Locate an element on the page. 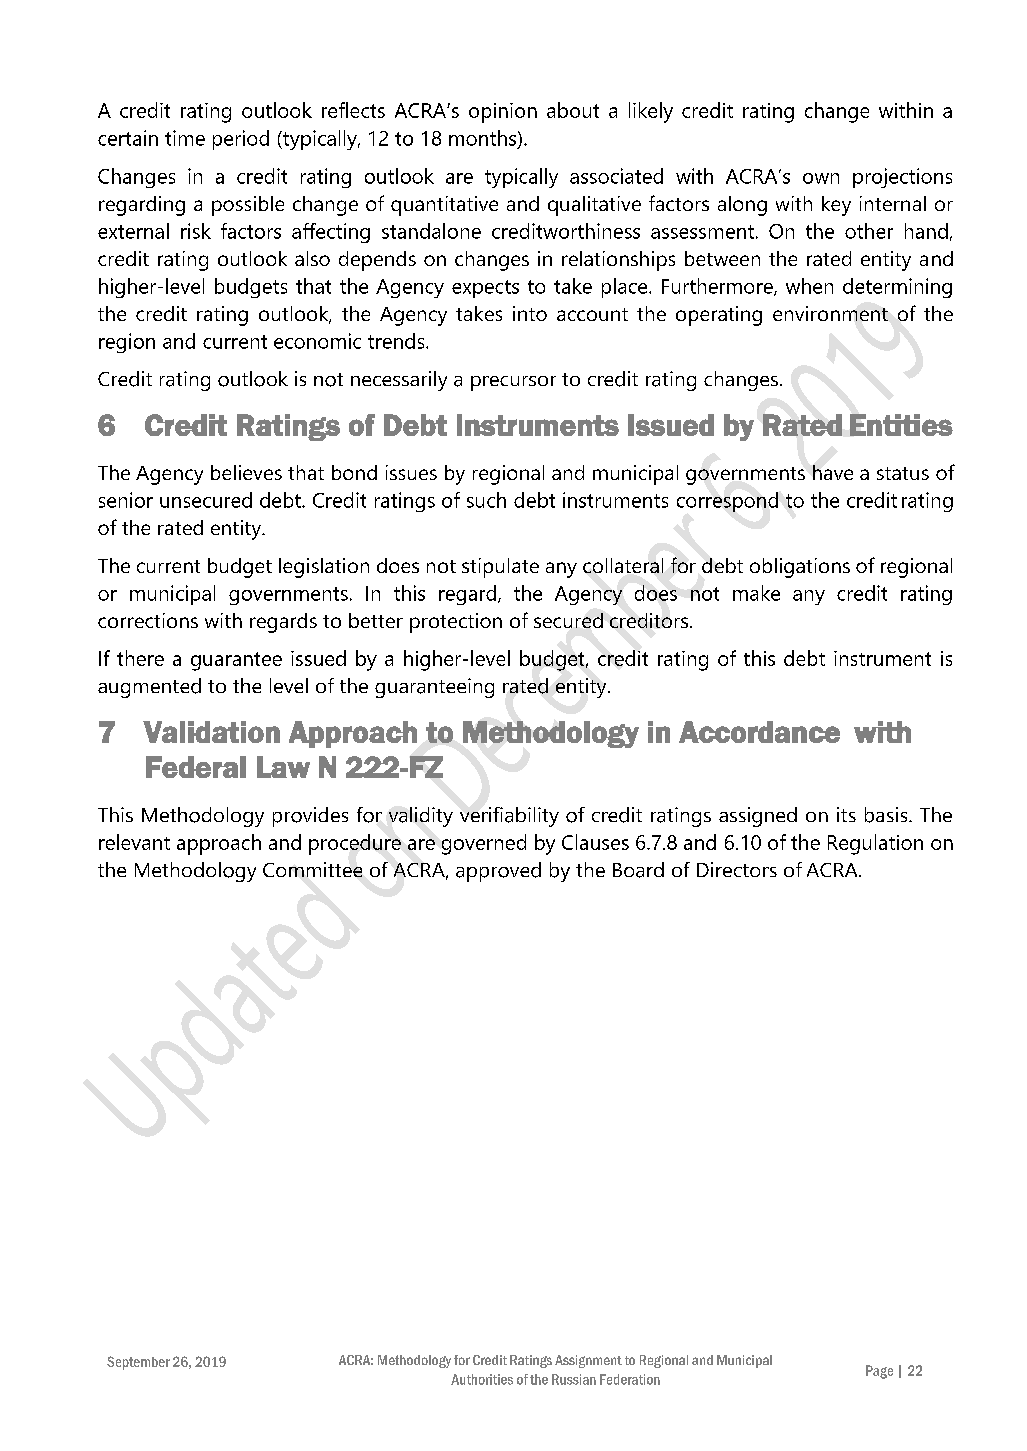 The width and height of the image is (1027, 1451). Authorities is located at coordinates (482, 1379).
